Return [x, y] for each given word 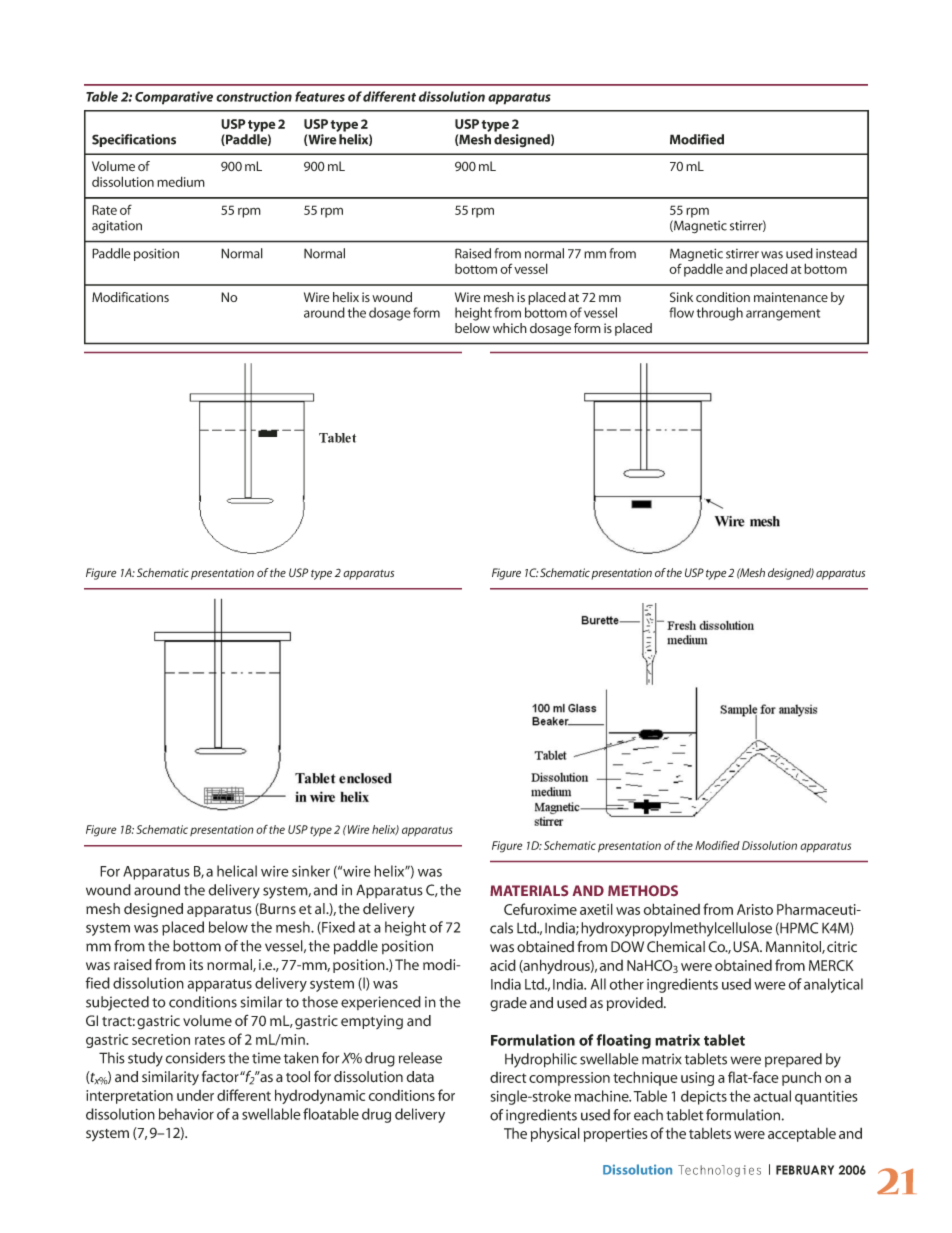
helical [237, 871]
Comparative [174, 98]
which [510, 328]
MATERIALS [529, 890]
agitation [117, 227]
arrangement [783, 315]
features [320, 96]
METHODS [643, 890]
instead [836, 253]
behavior [186, 1114]
